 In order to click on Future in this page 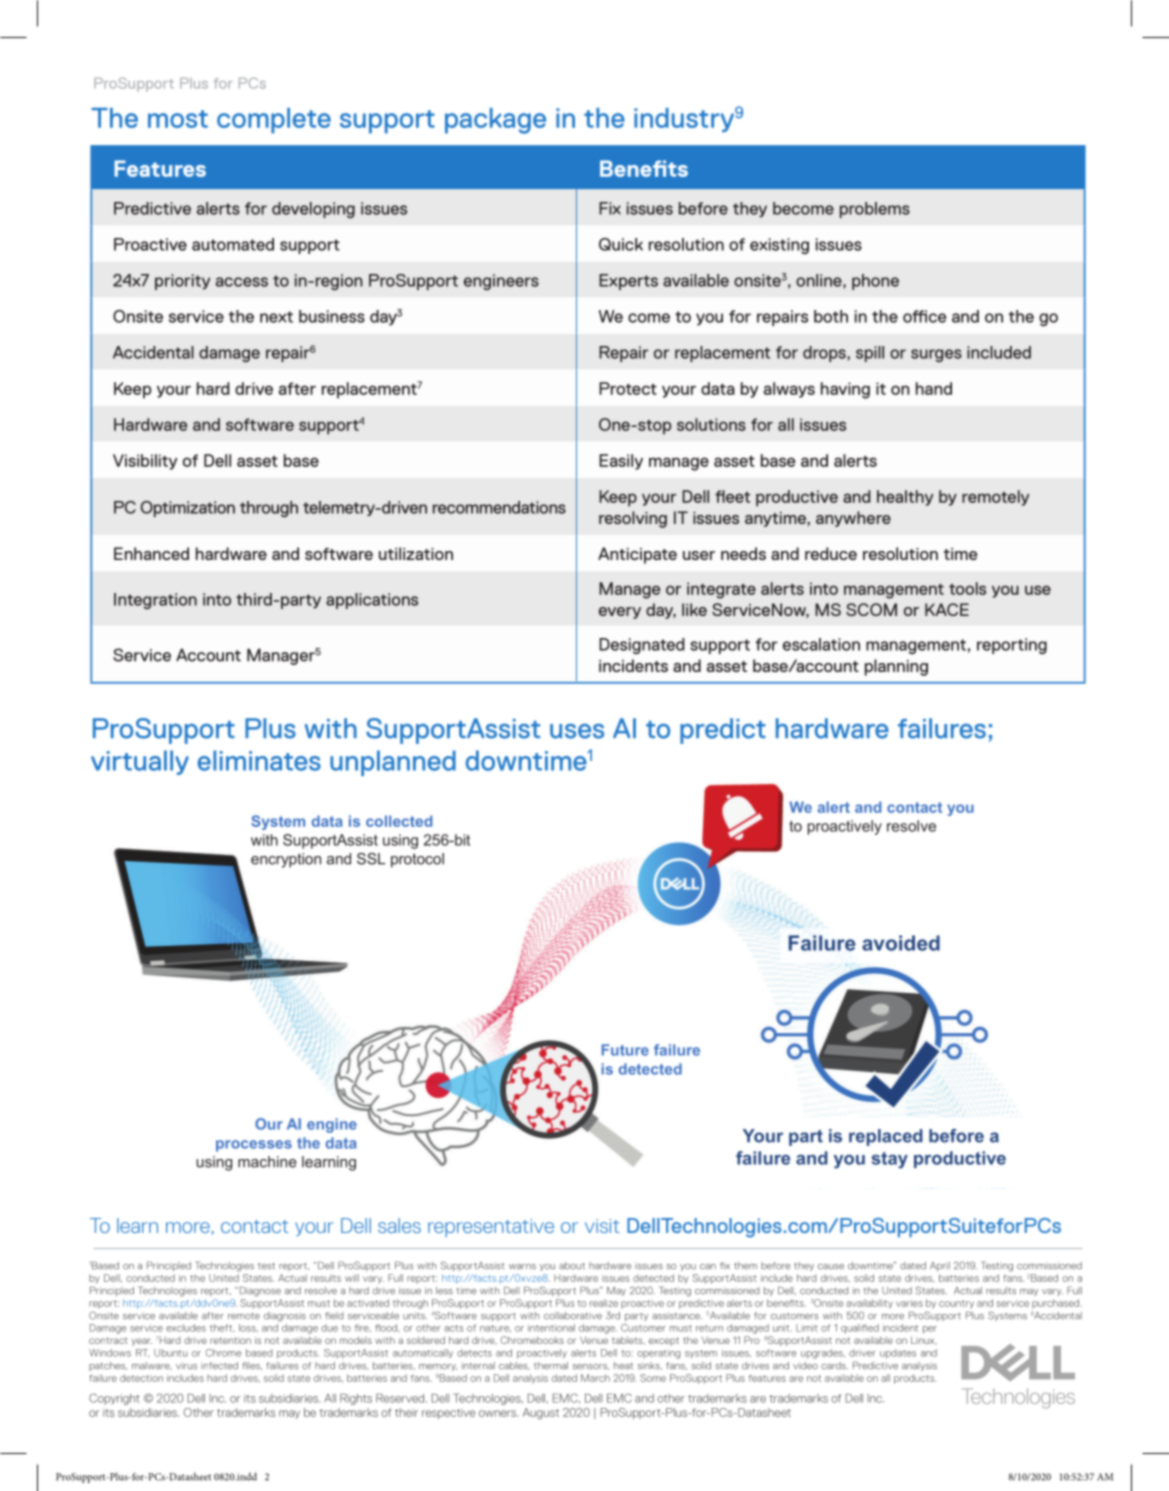, I will do `click(625, 1050)`.
